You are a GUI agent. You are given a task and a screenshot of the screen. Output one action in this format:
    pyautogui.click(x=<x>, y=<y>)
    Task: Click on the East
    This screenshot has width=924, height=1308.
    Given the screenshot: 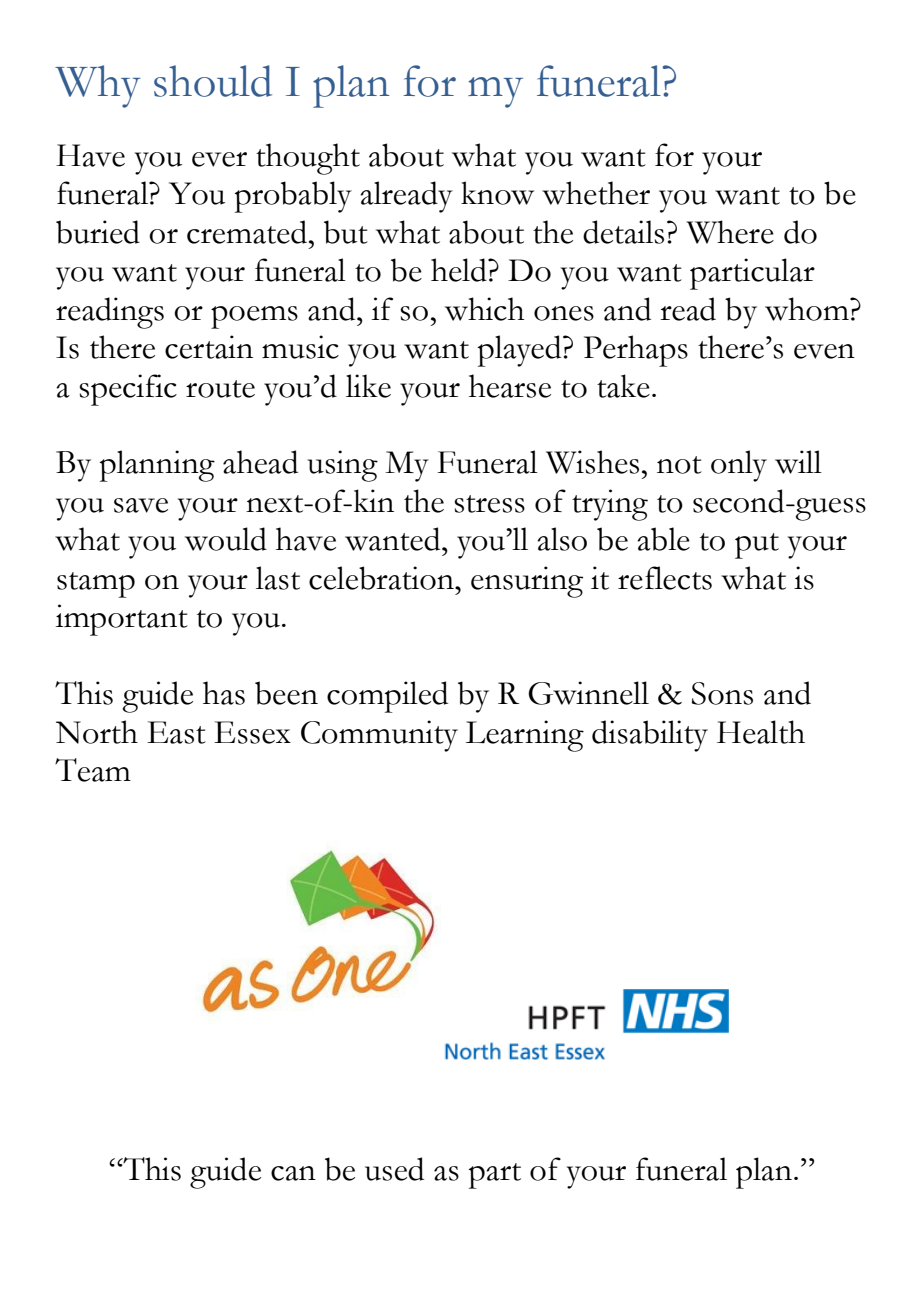 What is the action you would take?
    pyautogui.click(x=176, y=732)
